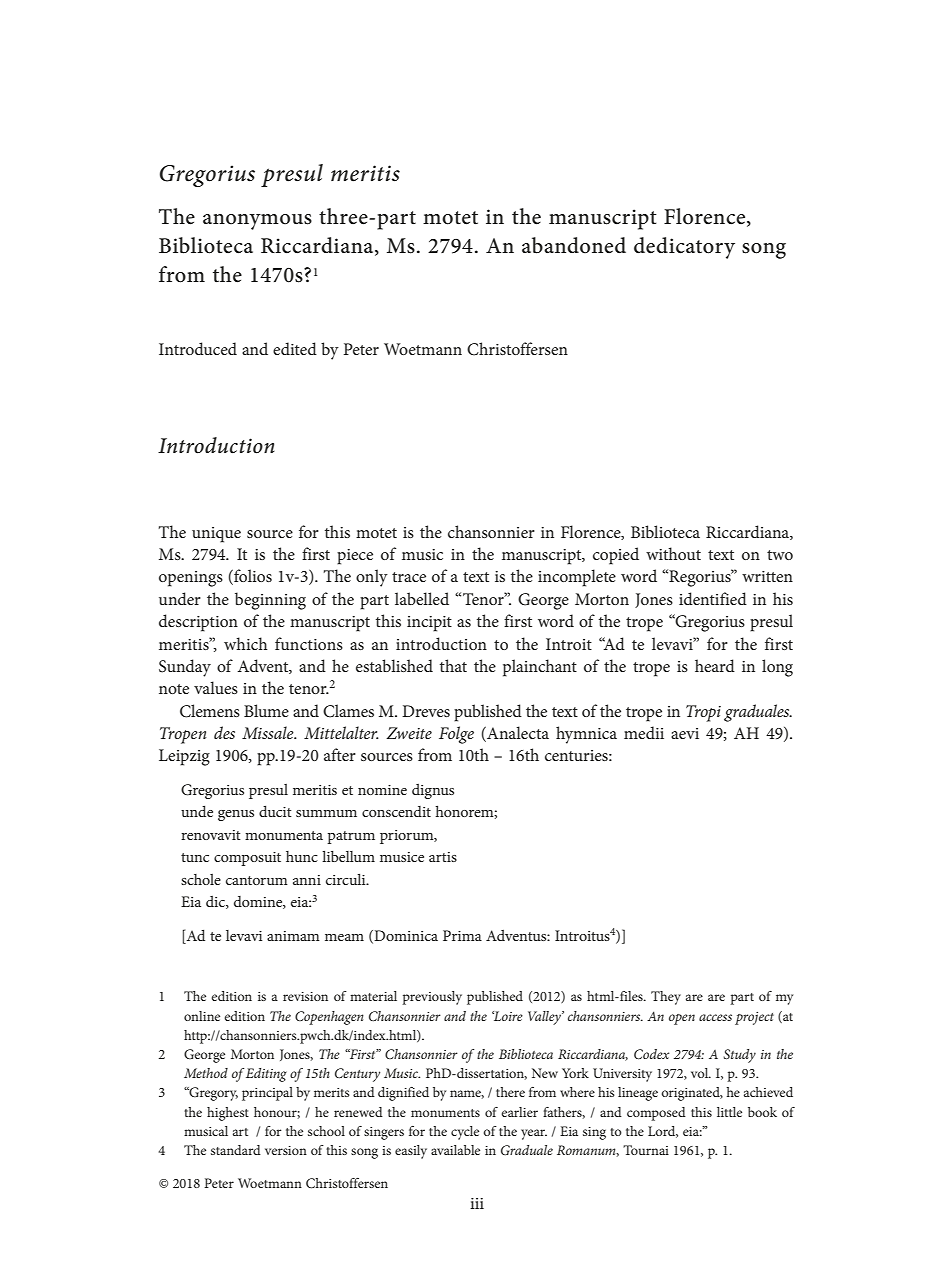 The image size is (952, 1267). I want to click on trace, so click(409, 577).
